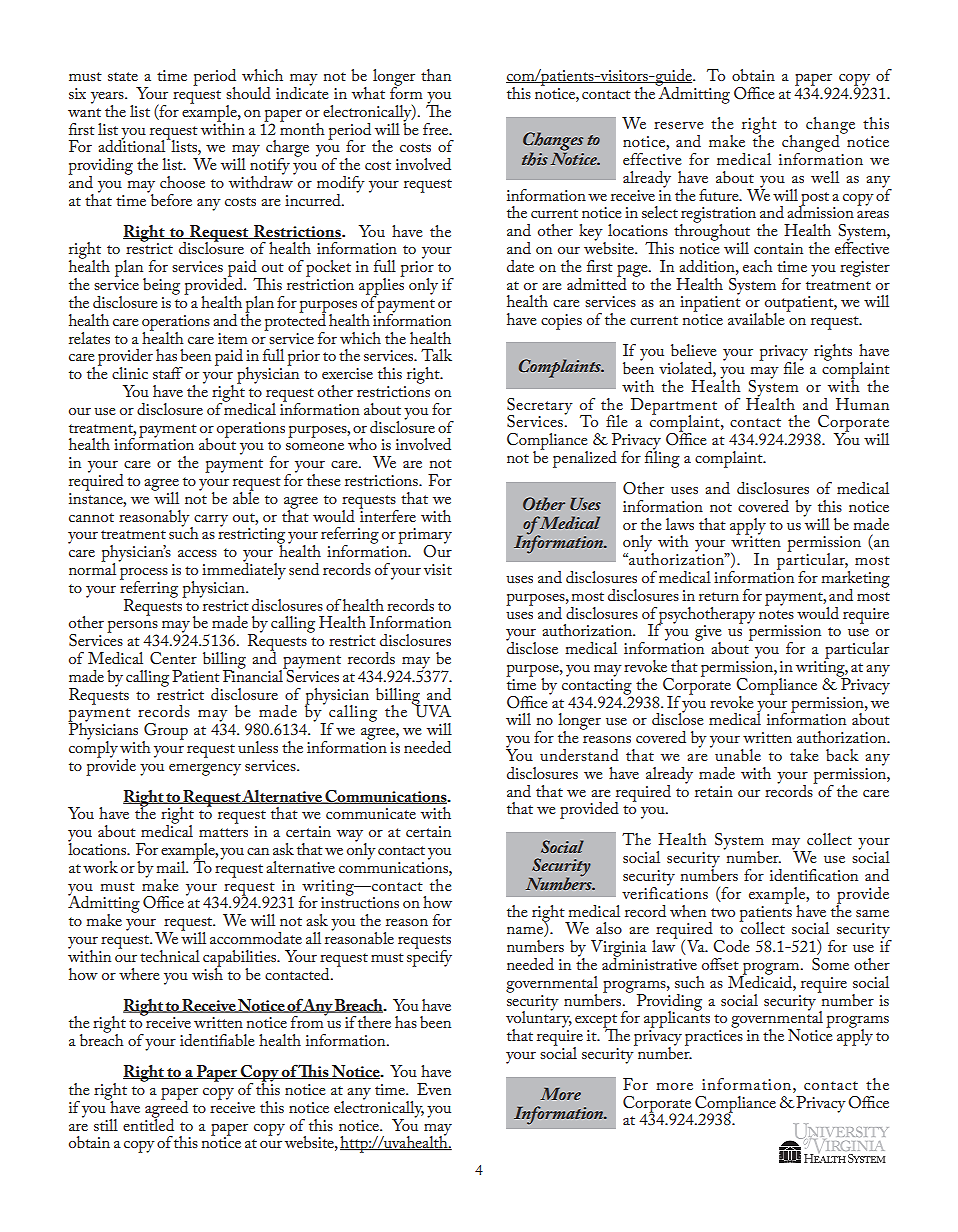 Image resolution: width=958 pixels, height=1232 pixels. Describe the element at coordinates (804, 755) in the screenshot. I see `take` at that location.
